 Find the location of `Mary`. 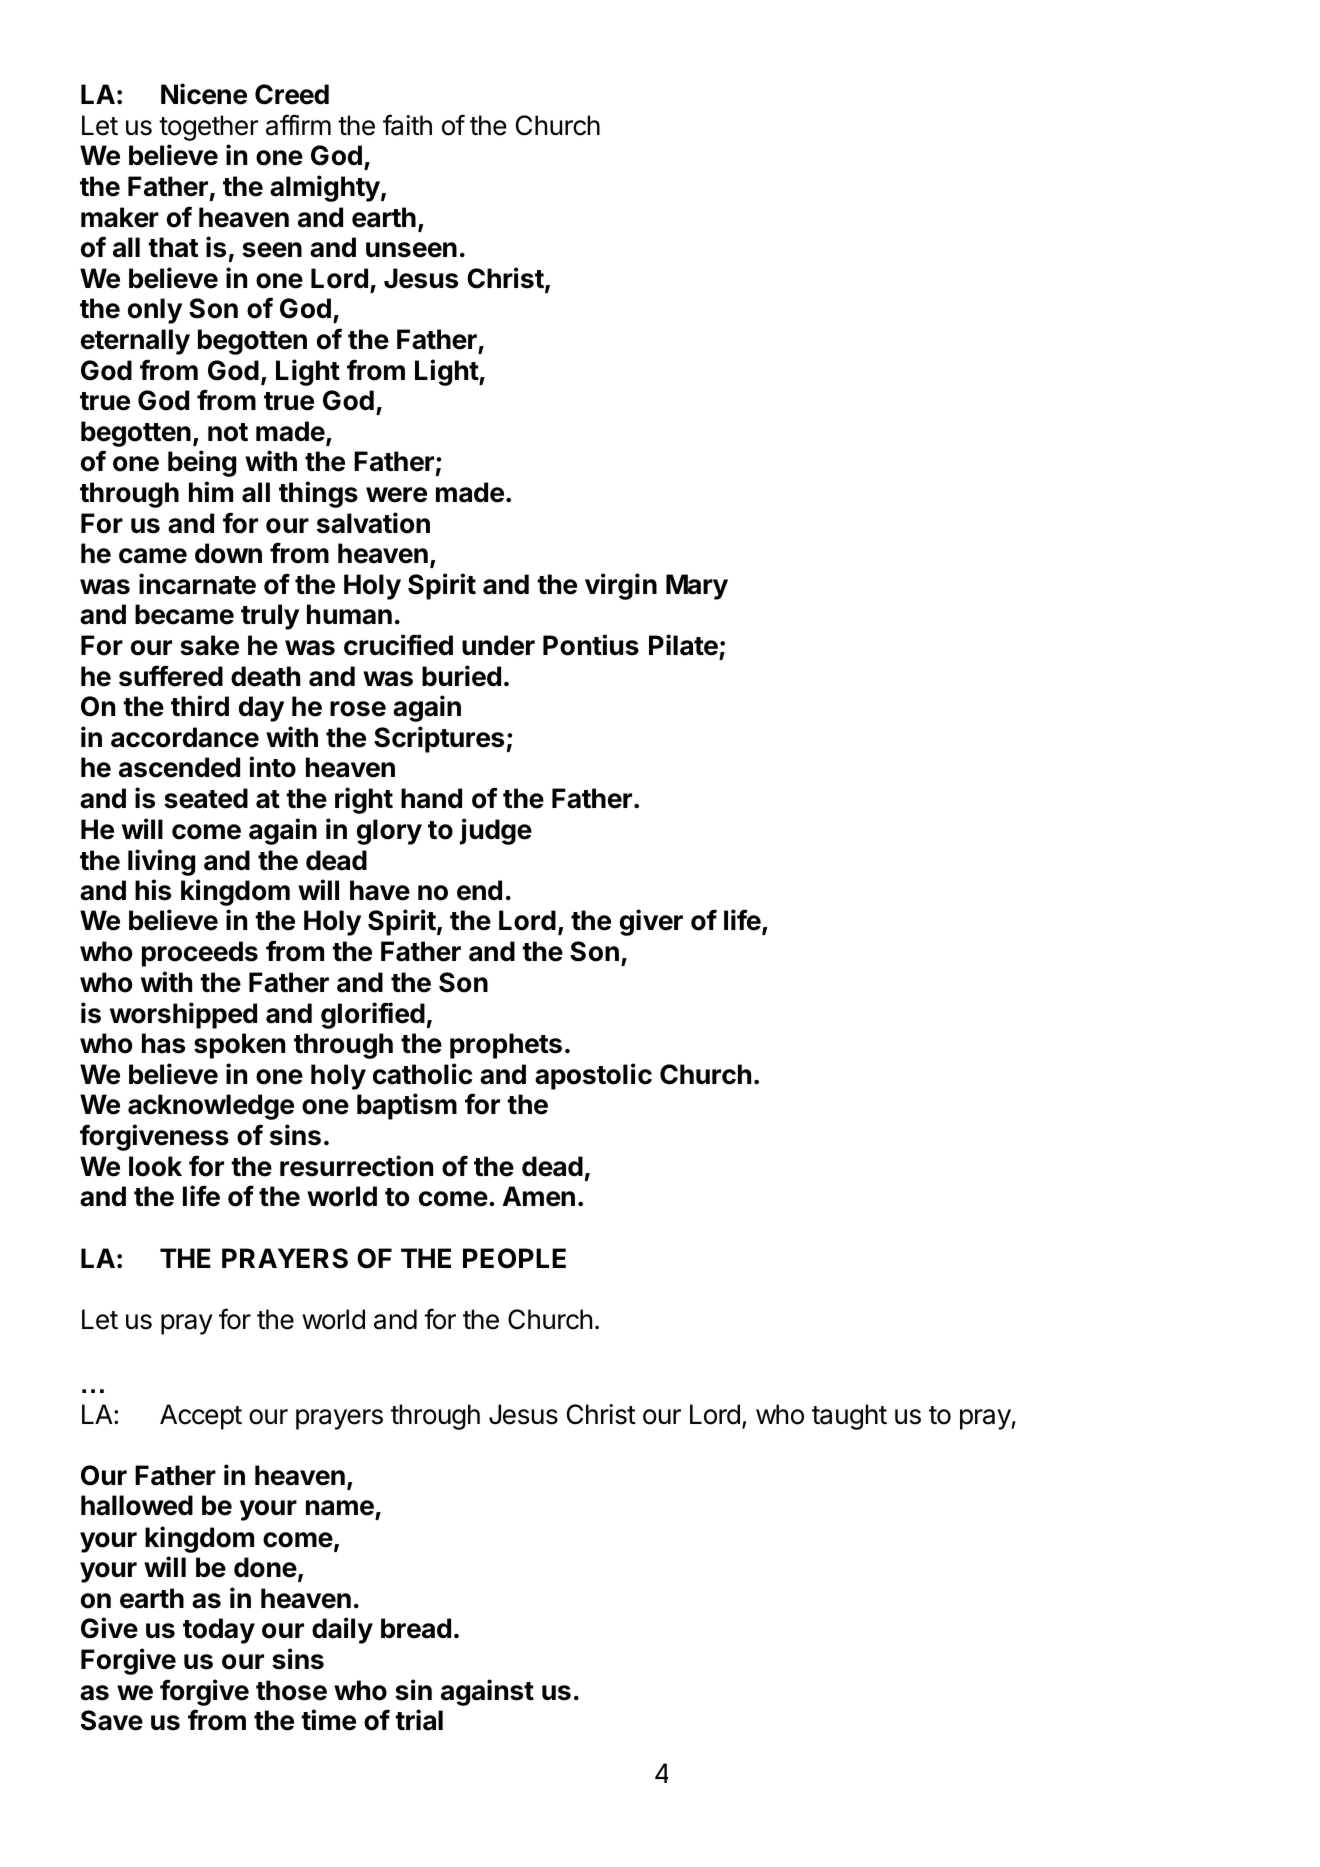

Mary is located at coordinates (697, 587).
